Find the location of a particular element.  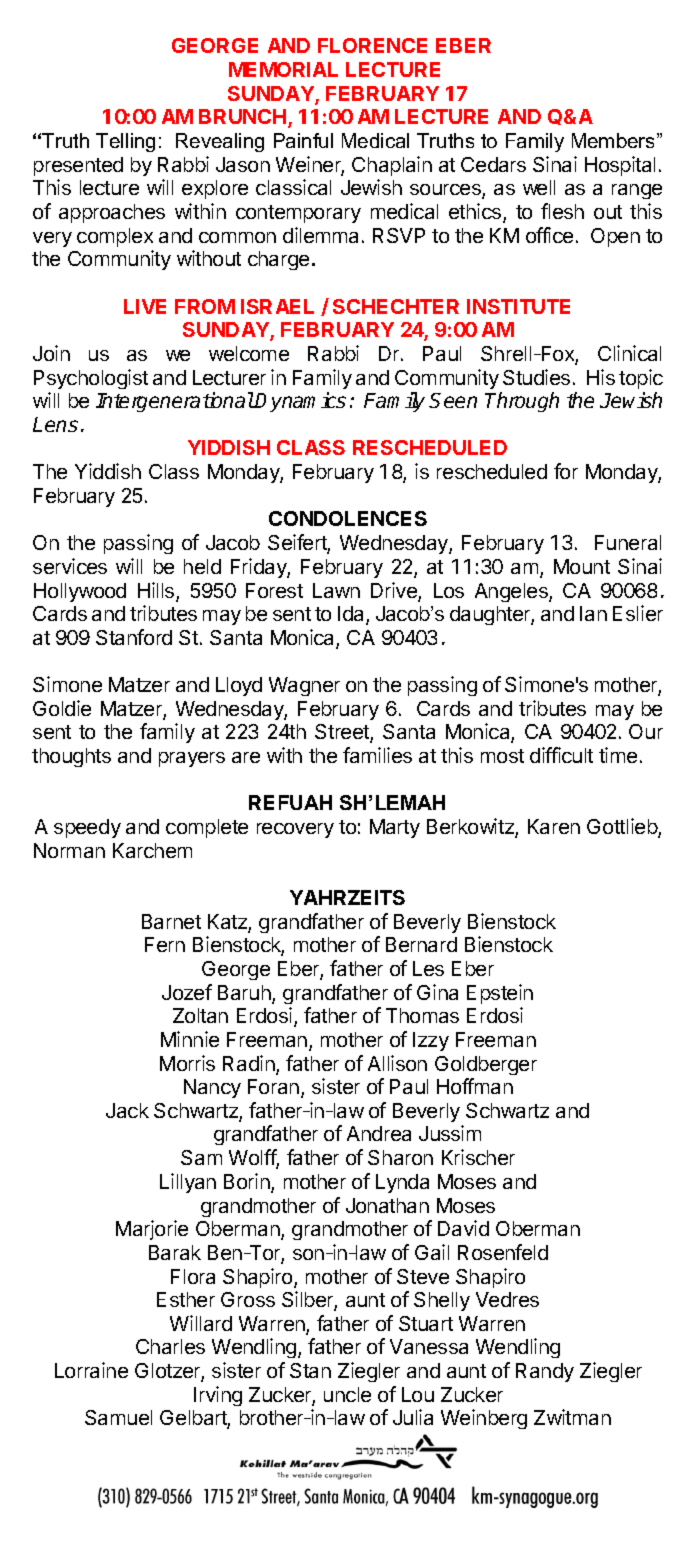

FLORENCE is located at coordinates (372, 45).
